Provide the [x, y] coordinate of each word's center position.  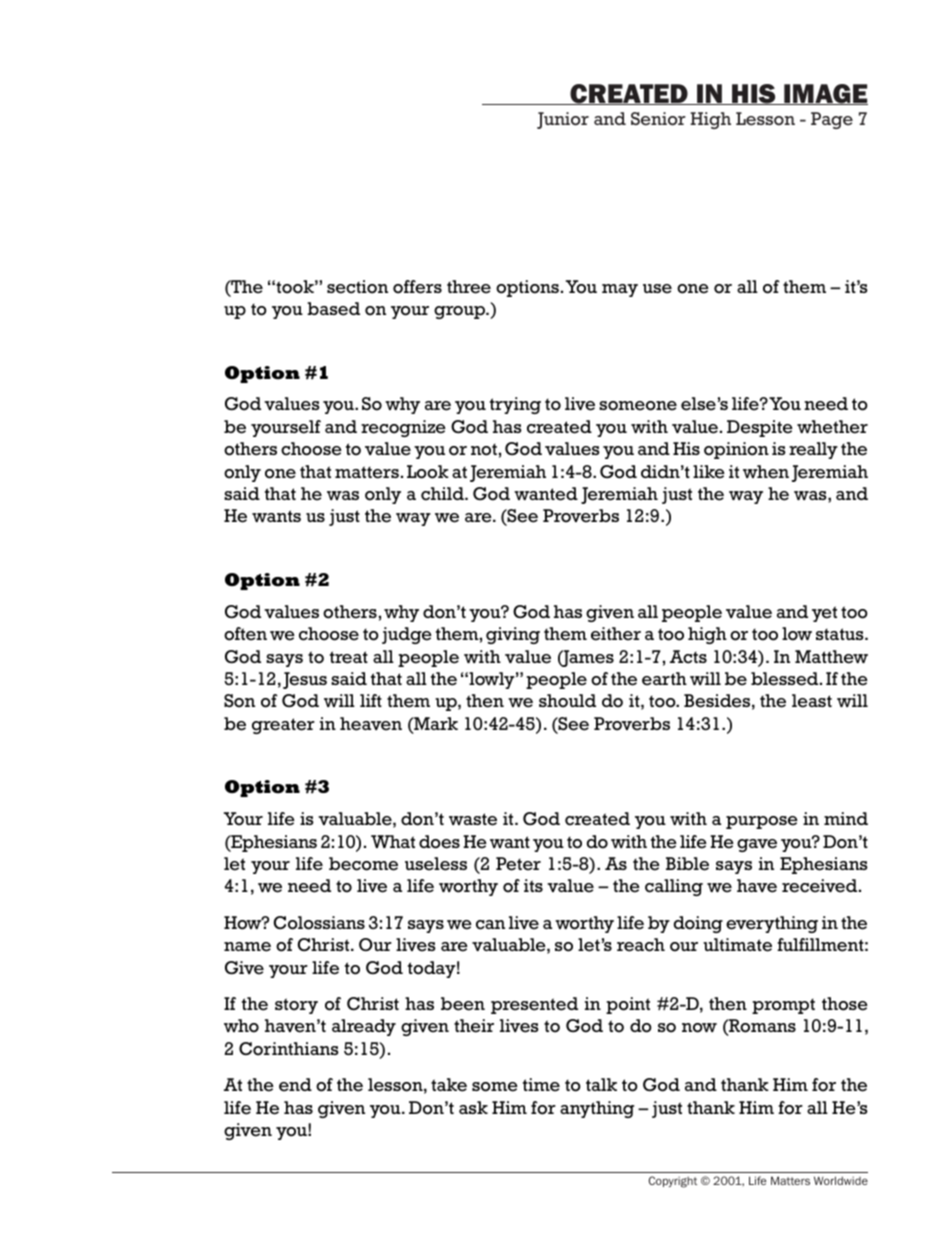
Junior [563, 120]
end [295, 1085]
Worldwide [841, 1180]
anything [597, 1109]
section [357, 287]
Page [832, 120]
